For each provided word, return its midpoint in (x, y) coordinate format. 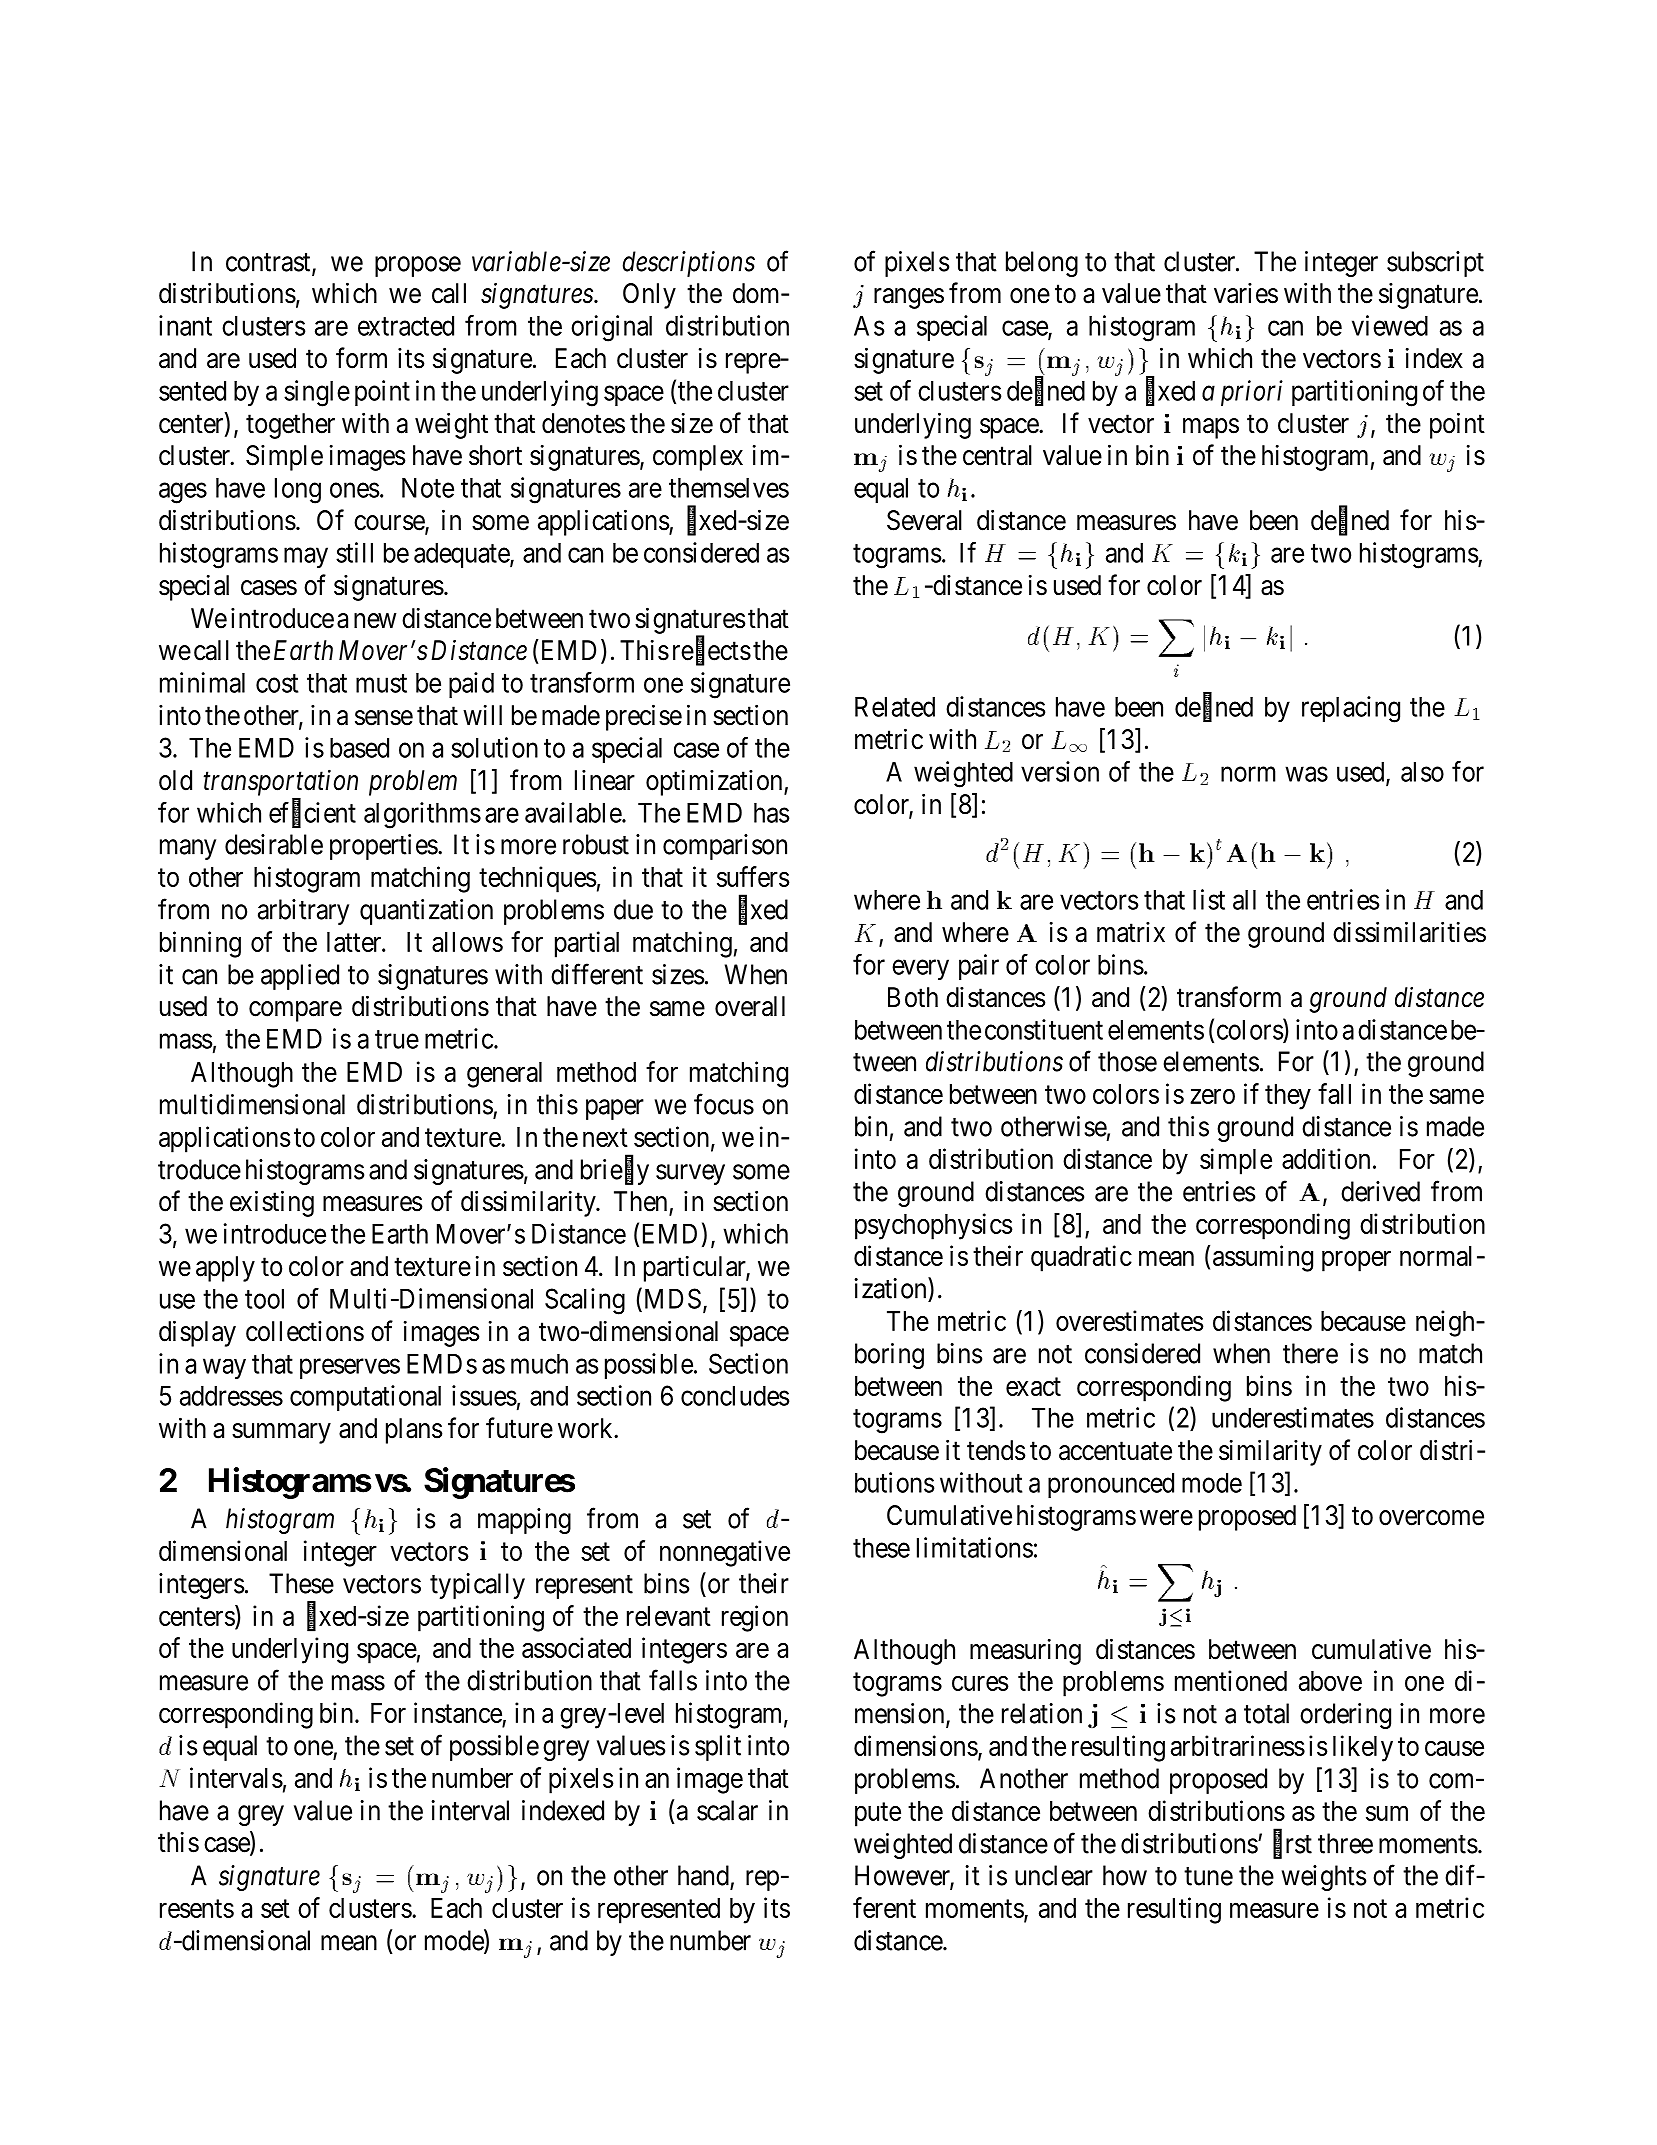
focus (724, 1104)
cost (277, 683)
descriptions (689, 264)
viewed (1390, 325)
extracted (406, 325)
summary (281, 1433)
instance (458, 1712)
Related (895, 706)
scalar (727, 1810)
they (1288, 1097)
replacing (1351, 709)
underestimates (1293, 1417)
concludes (735, 1395)
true (397, 1039)
